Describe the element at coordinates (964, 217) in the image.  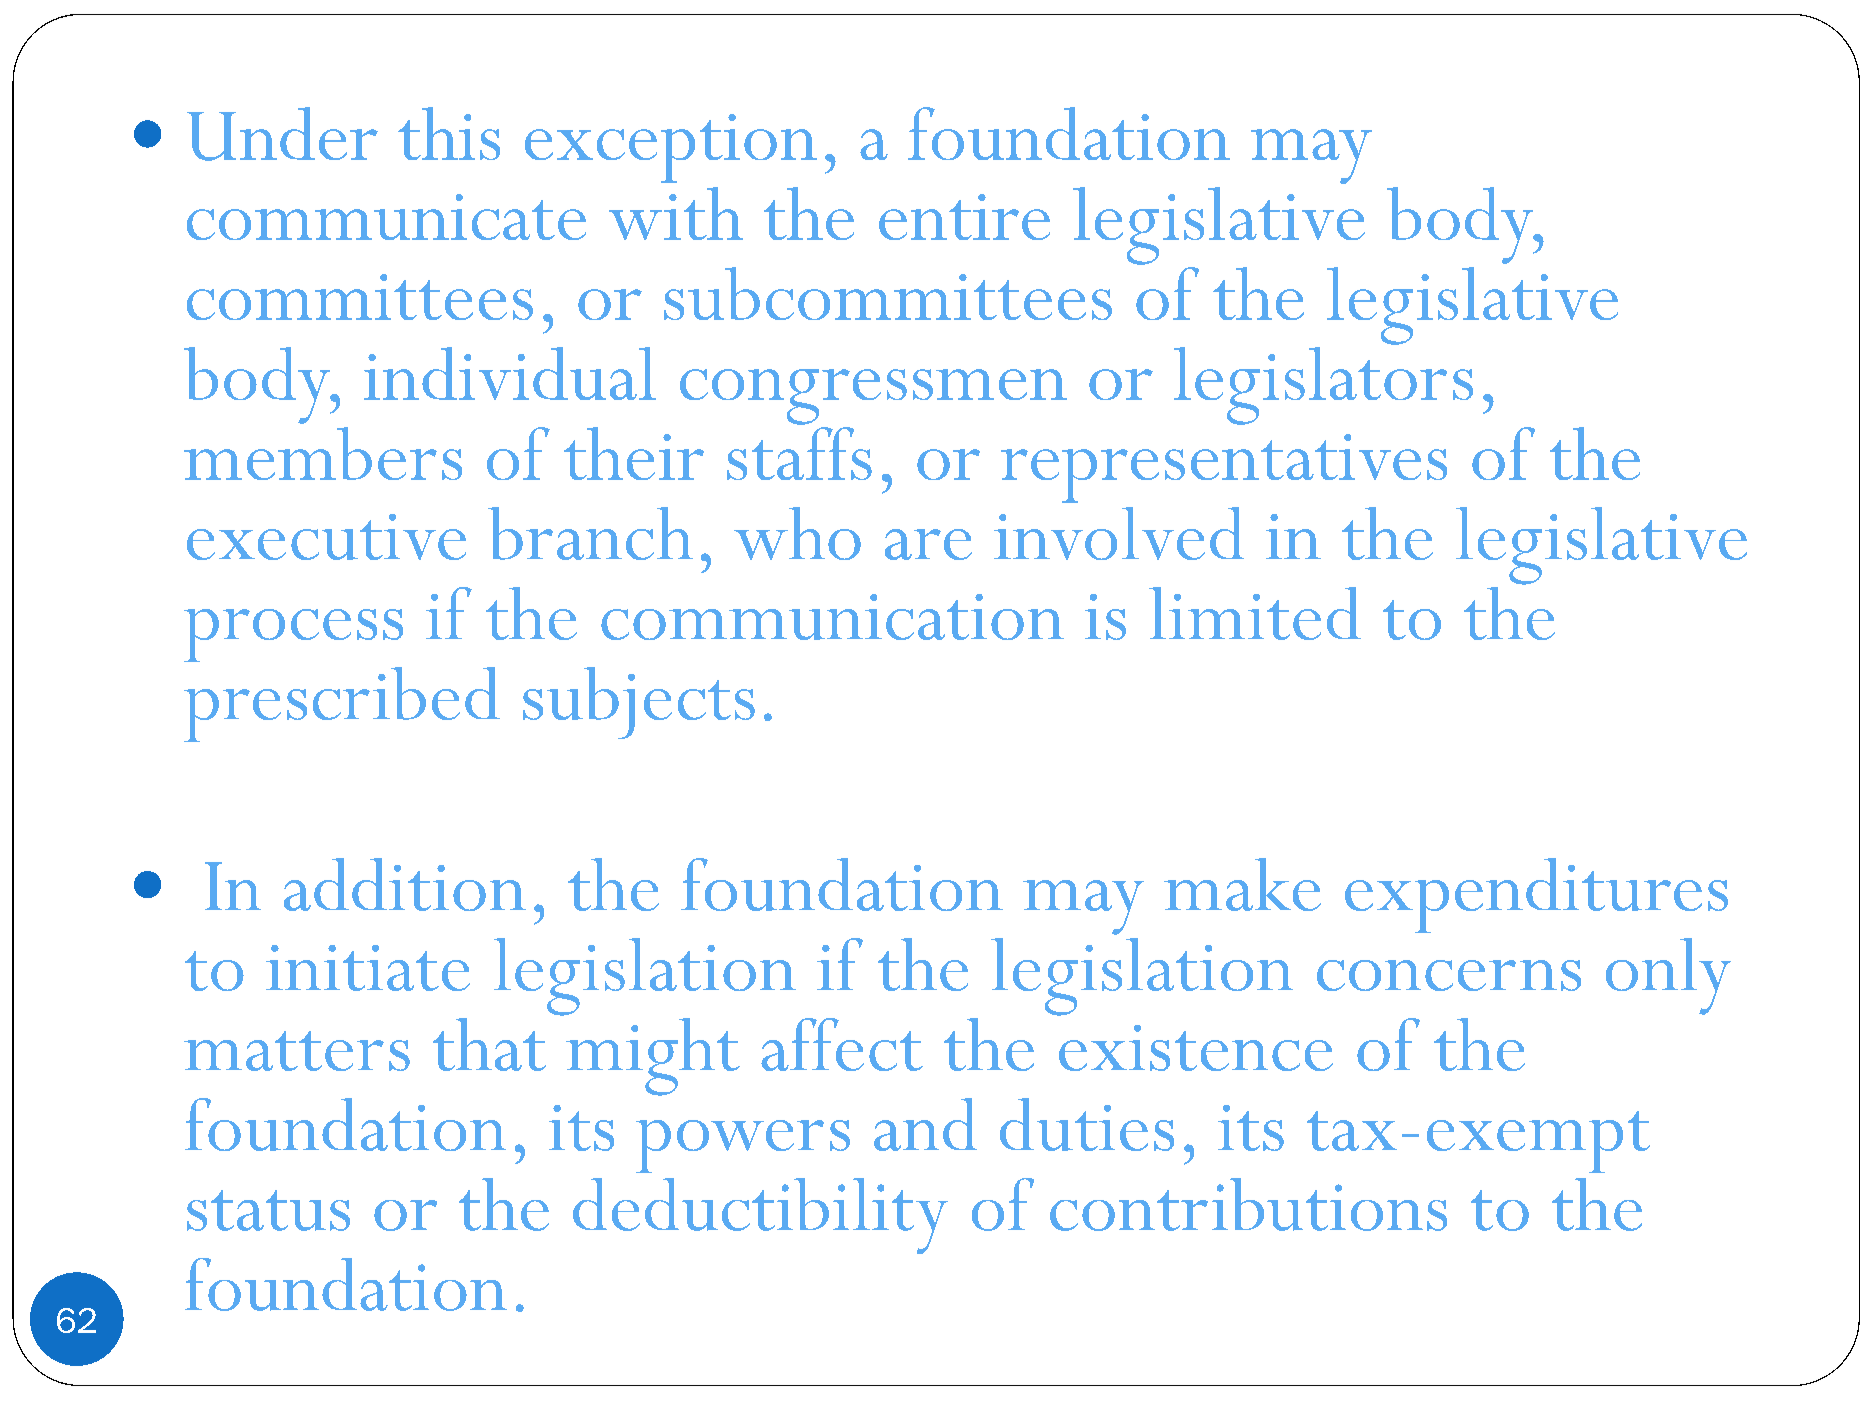
I see `entire` at that location.
